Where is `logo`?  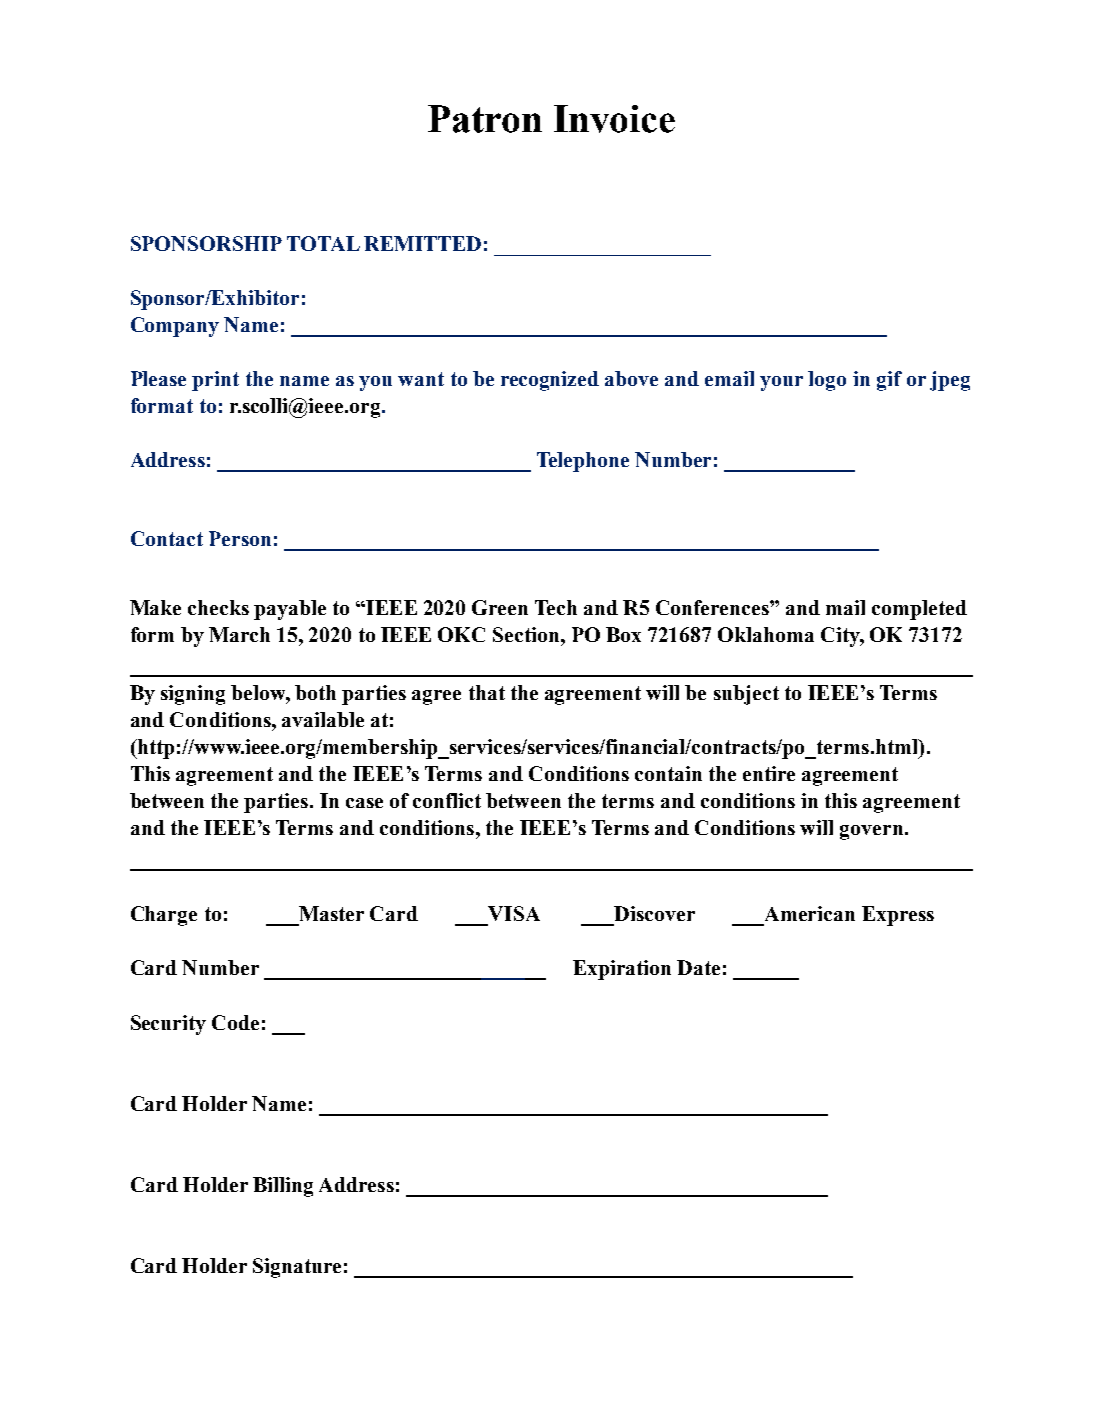
logo is located at coordinates (827, 381).
